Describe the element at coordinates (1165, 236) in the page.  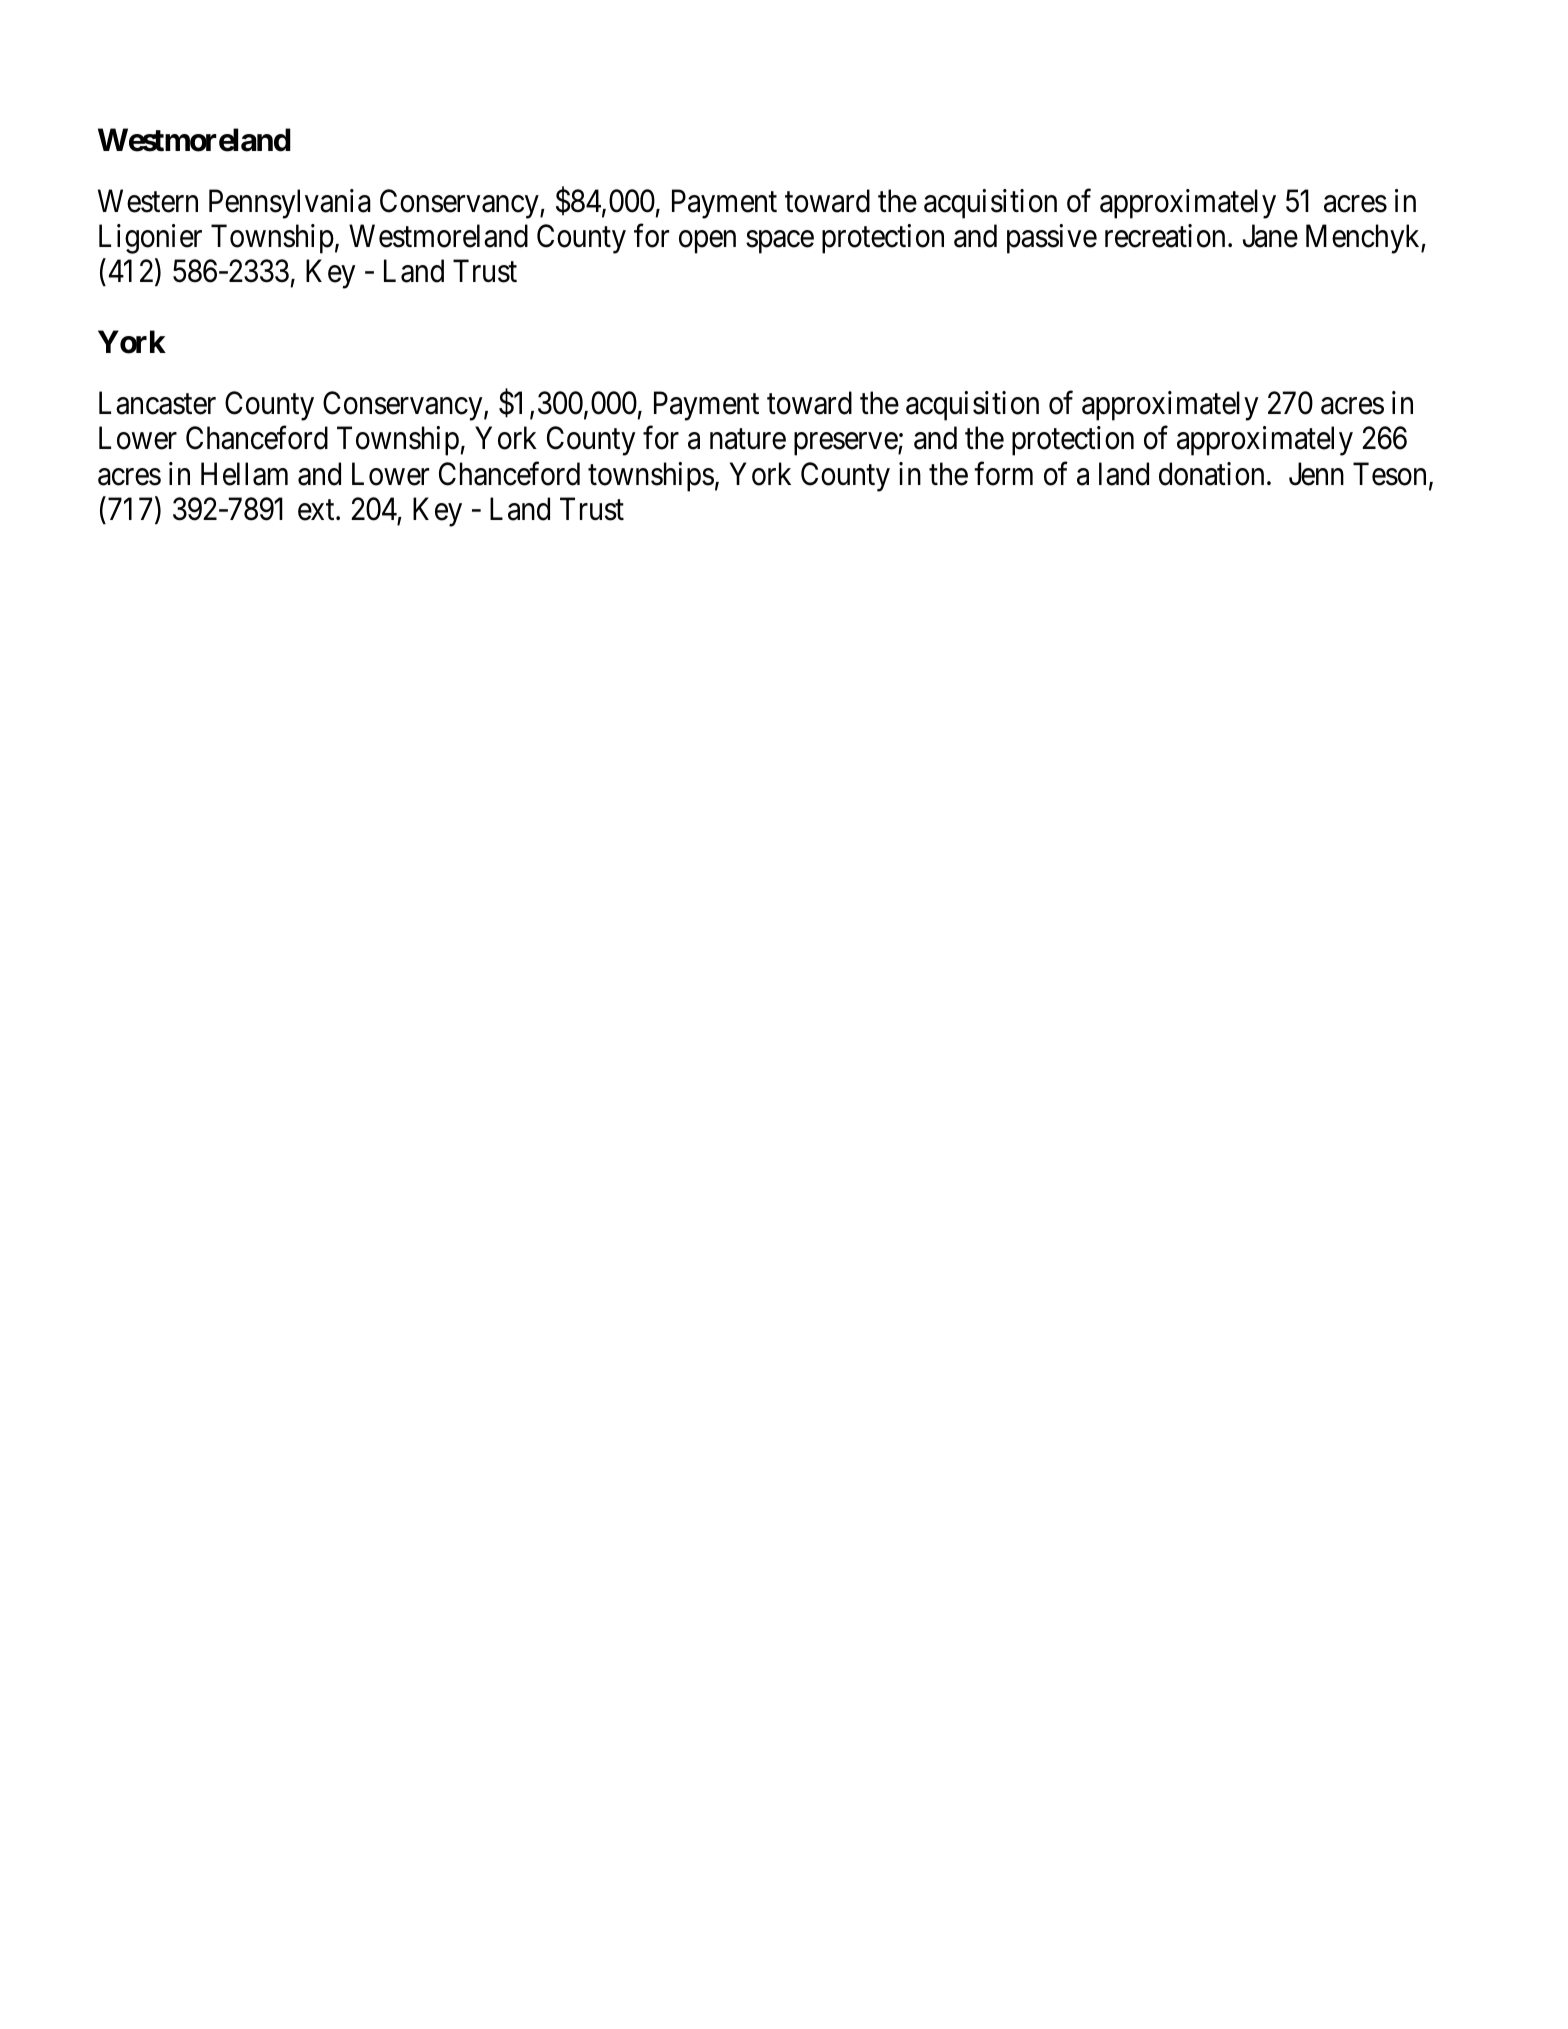
I see `recreation` at that location.
